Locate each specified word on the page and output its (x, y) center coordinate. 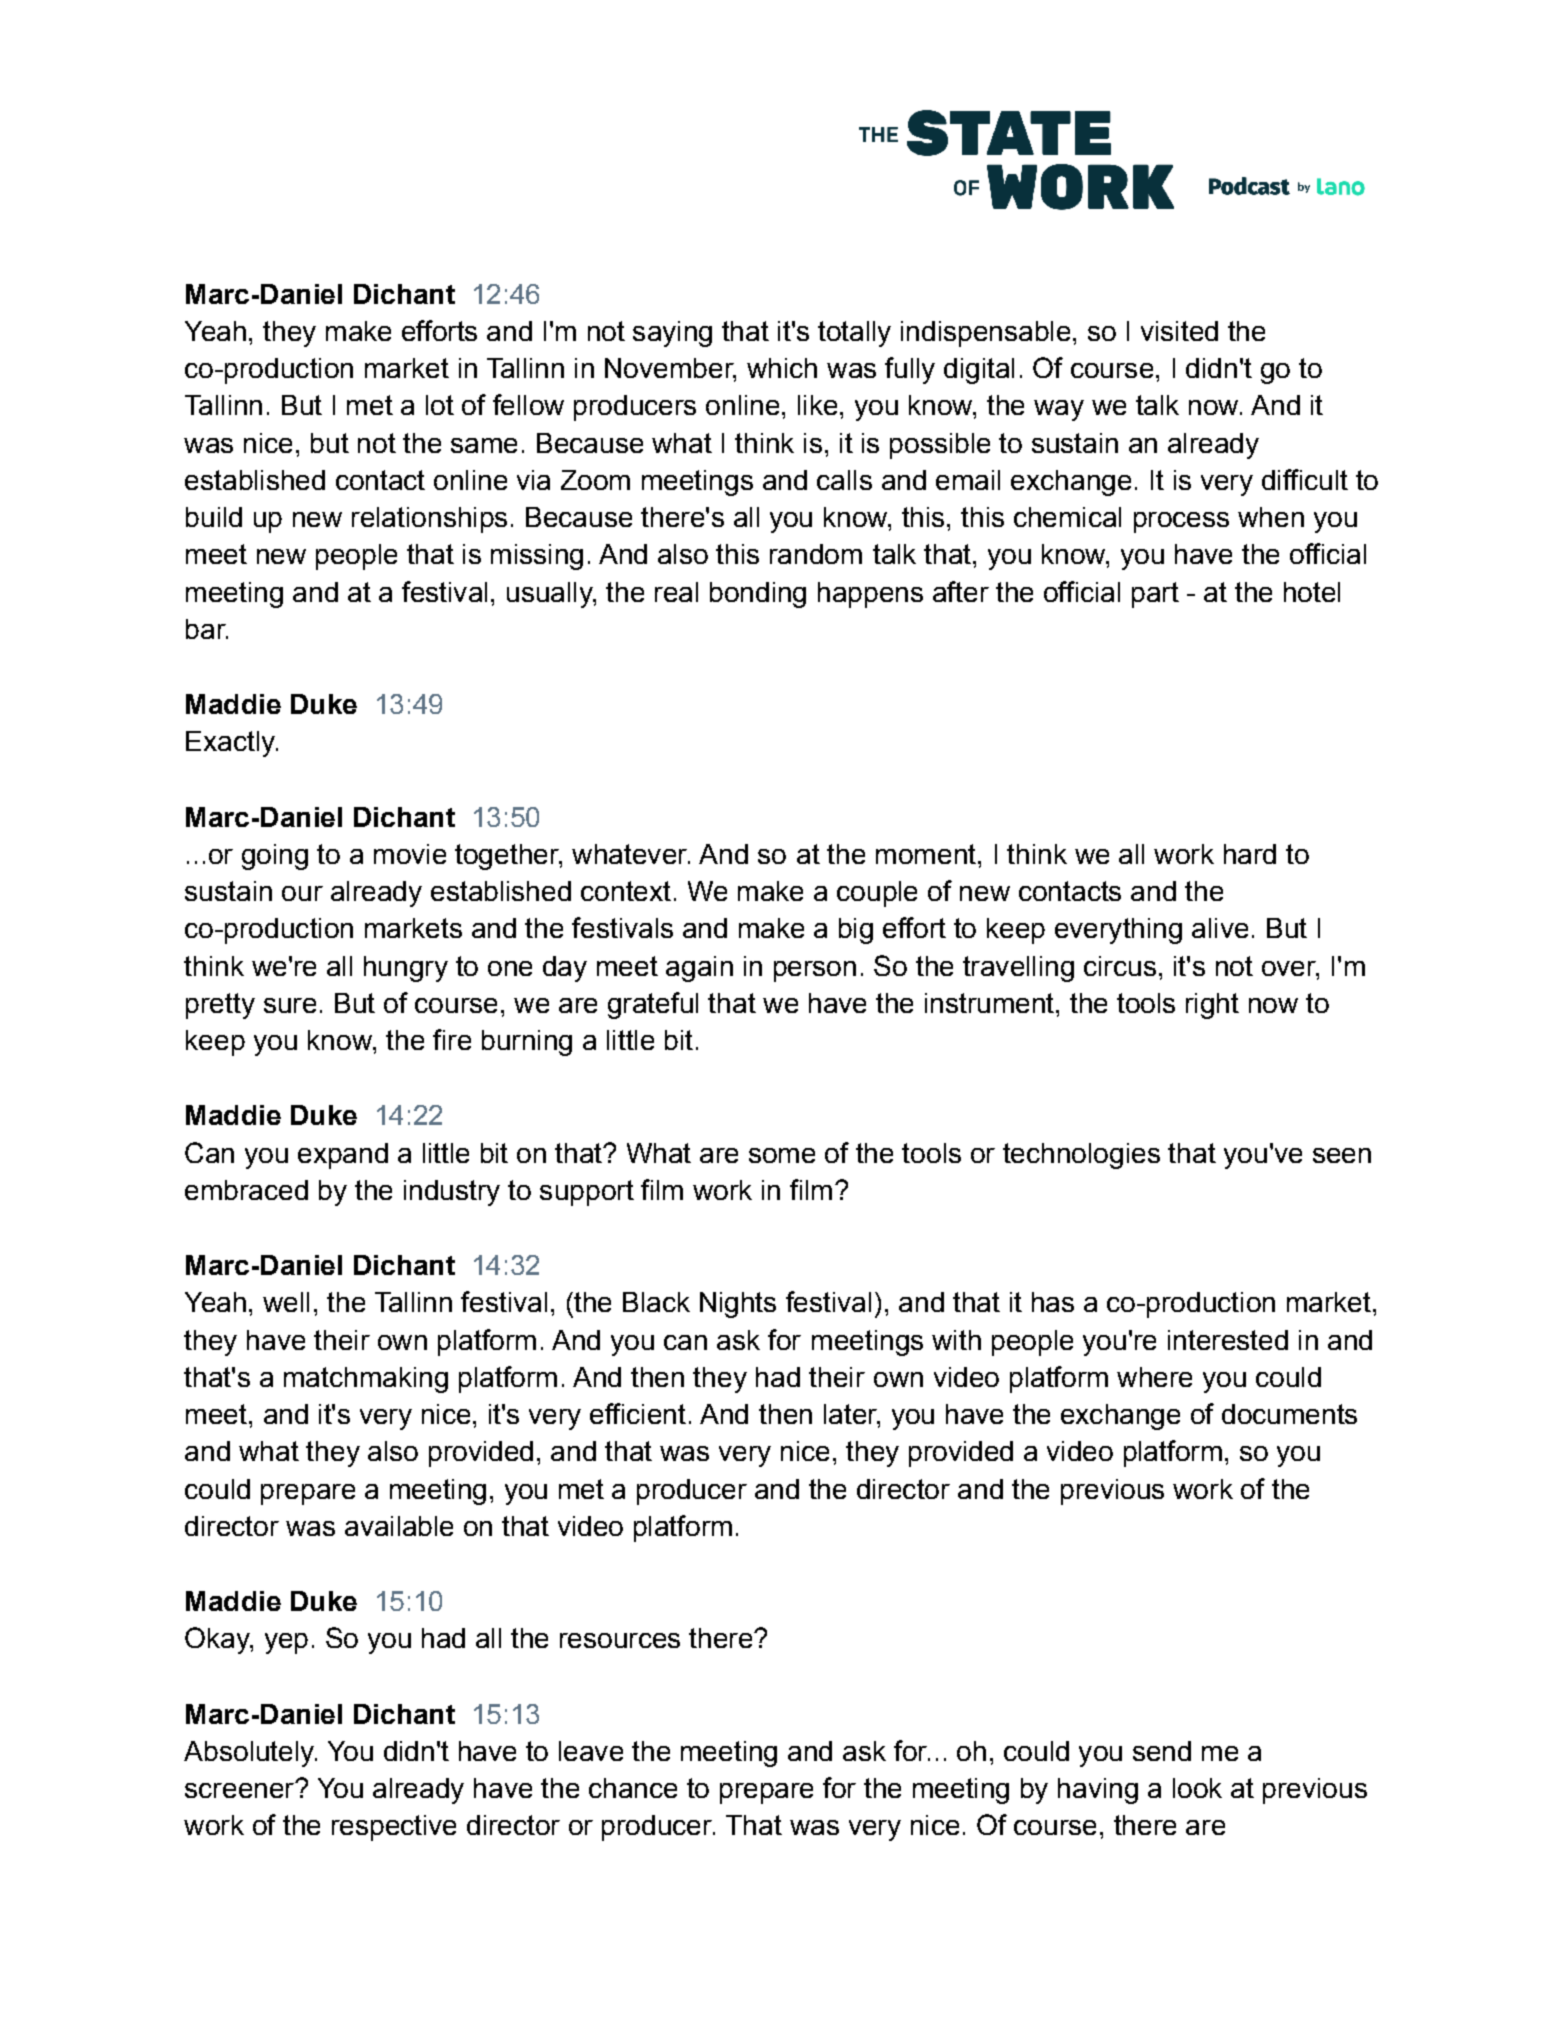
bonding (758, 595)
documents (1289, 1414)
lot (440, 405)
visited (1179, 331)
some (782, 1155)
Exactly (231, 744)
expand (343, 1156)
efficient (638, 1413)
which (782, 368)
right (1212, 1006)
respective (394, 1828)
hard (1250, 854)
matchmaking (366, 1380)
